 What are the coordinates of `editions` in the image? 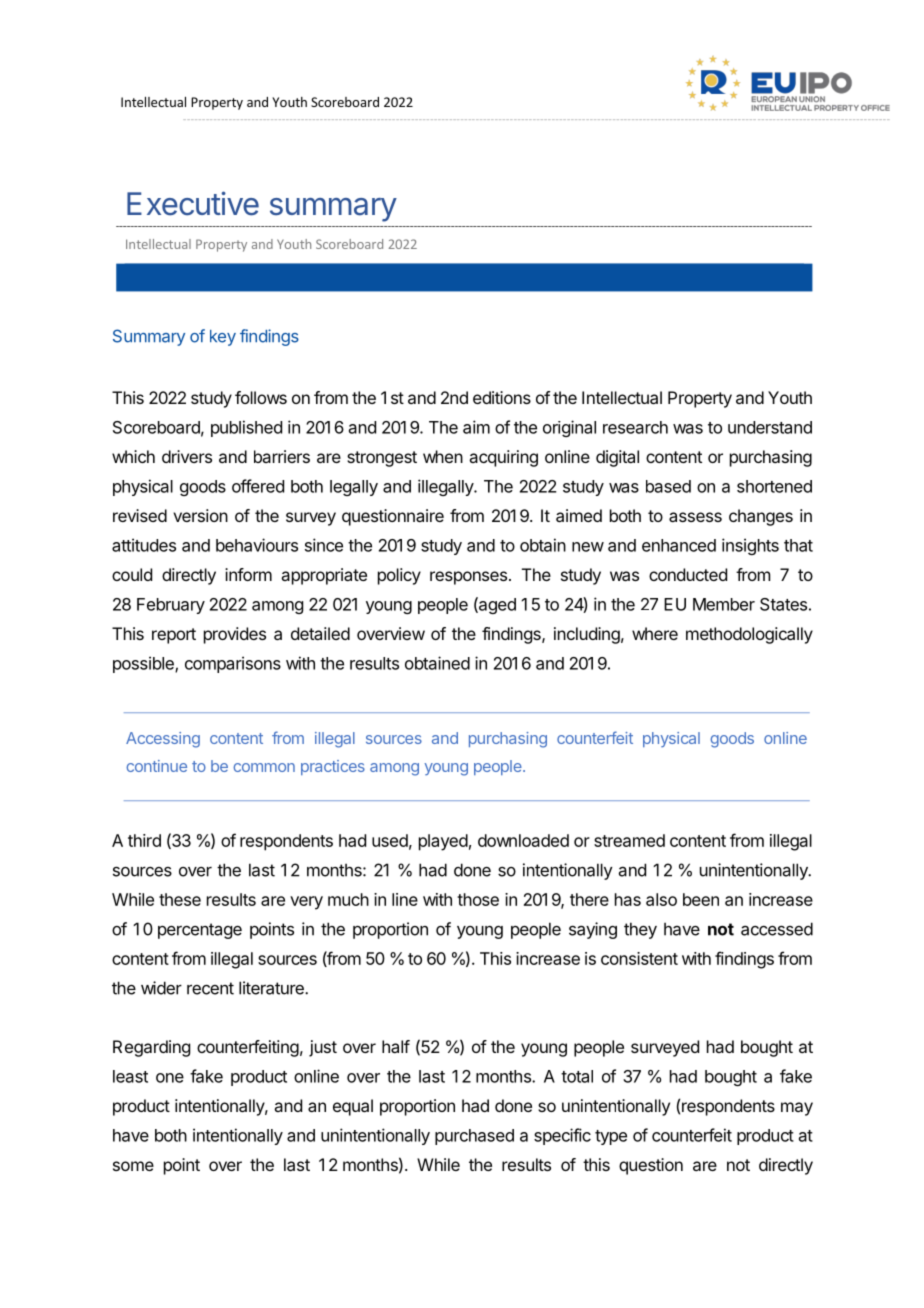 It's located at (502, 397).
